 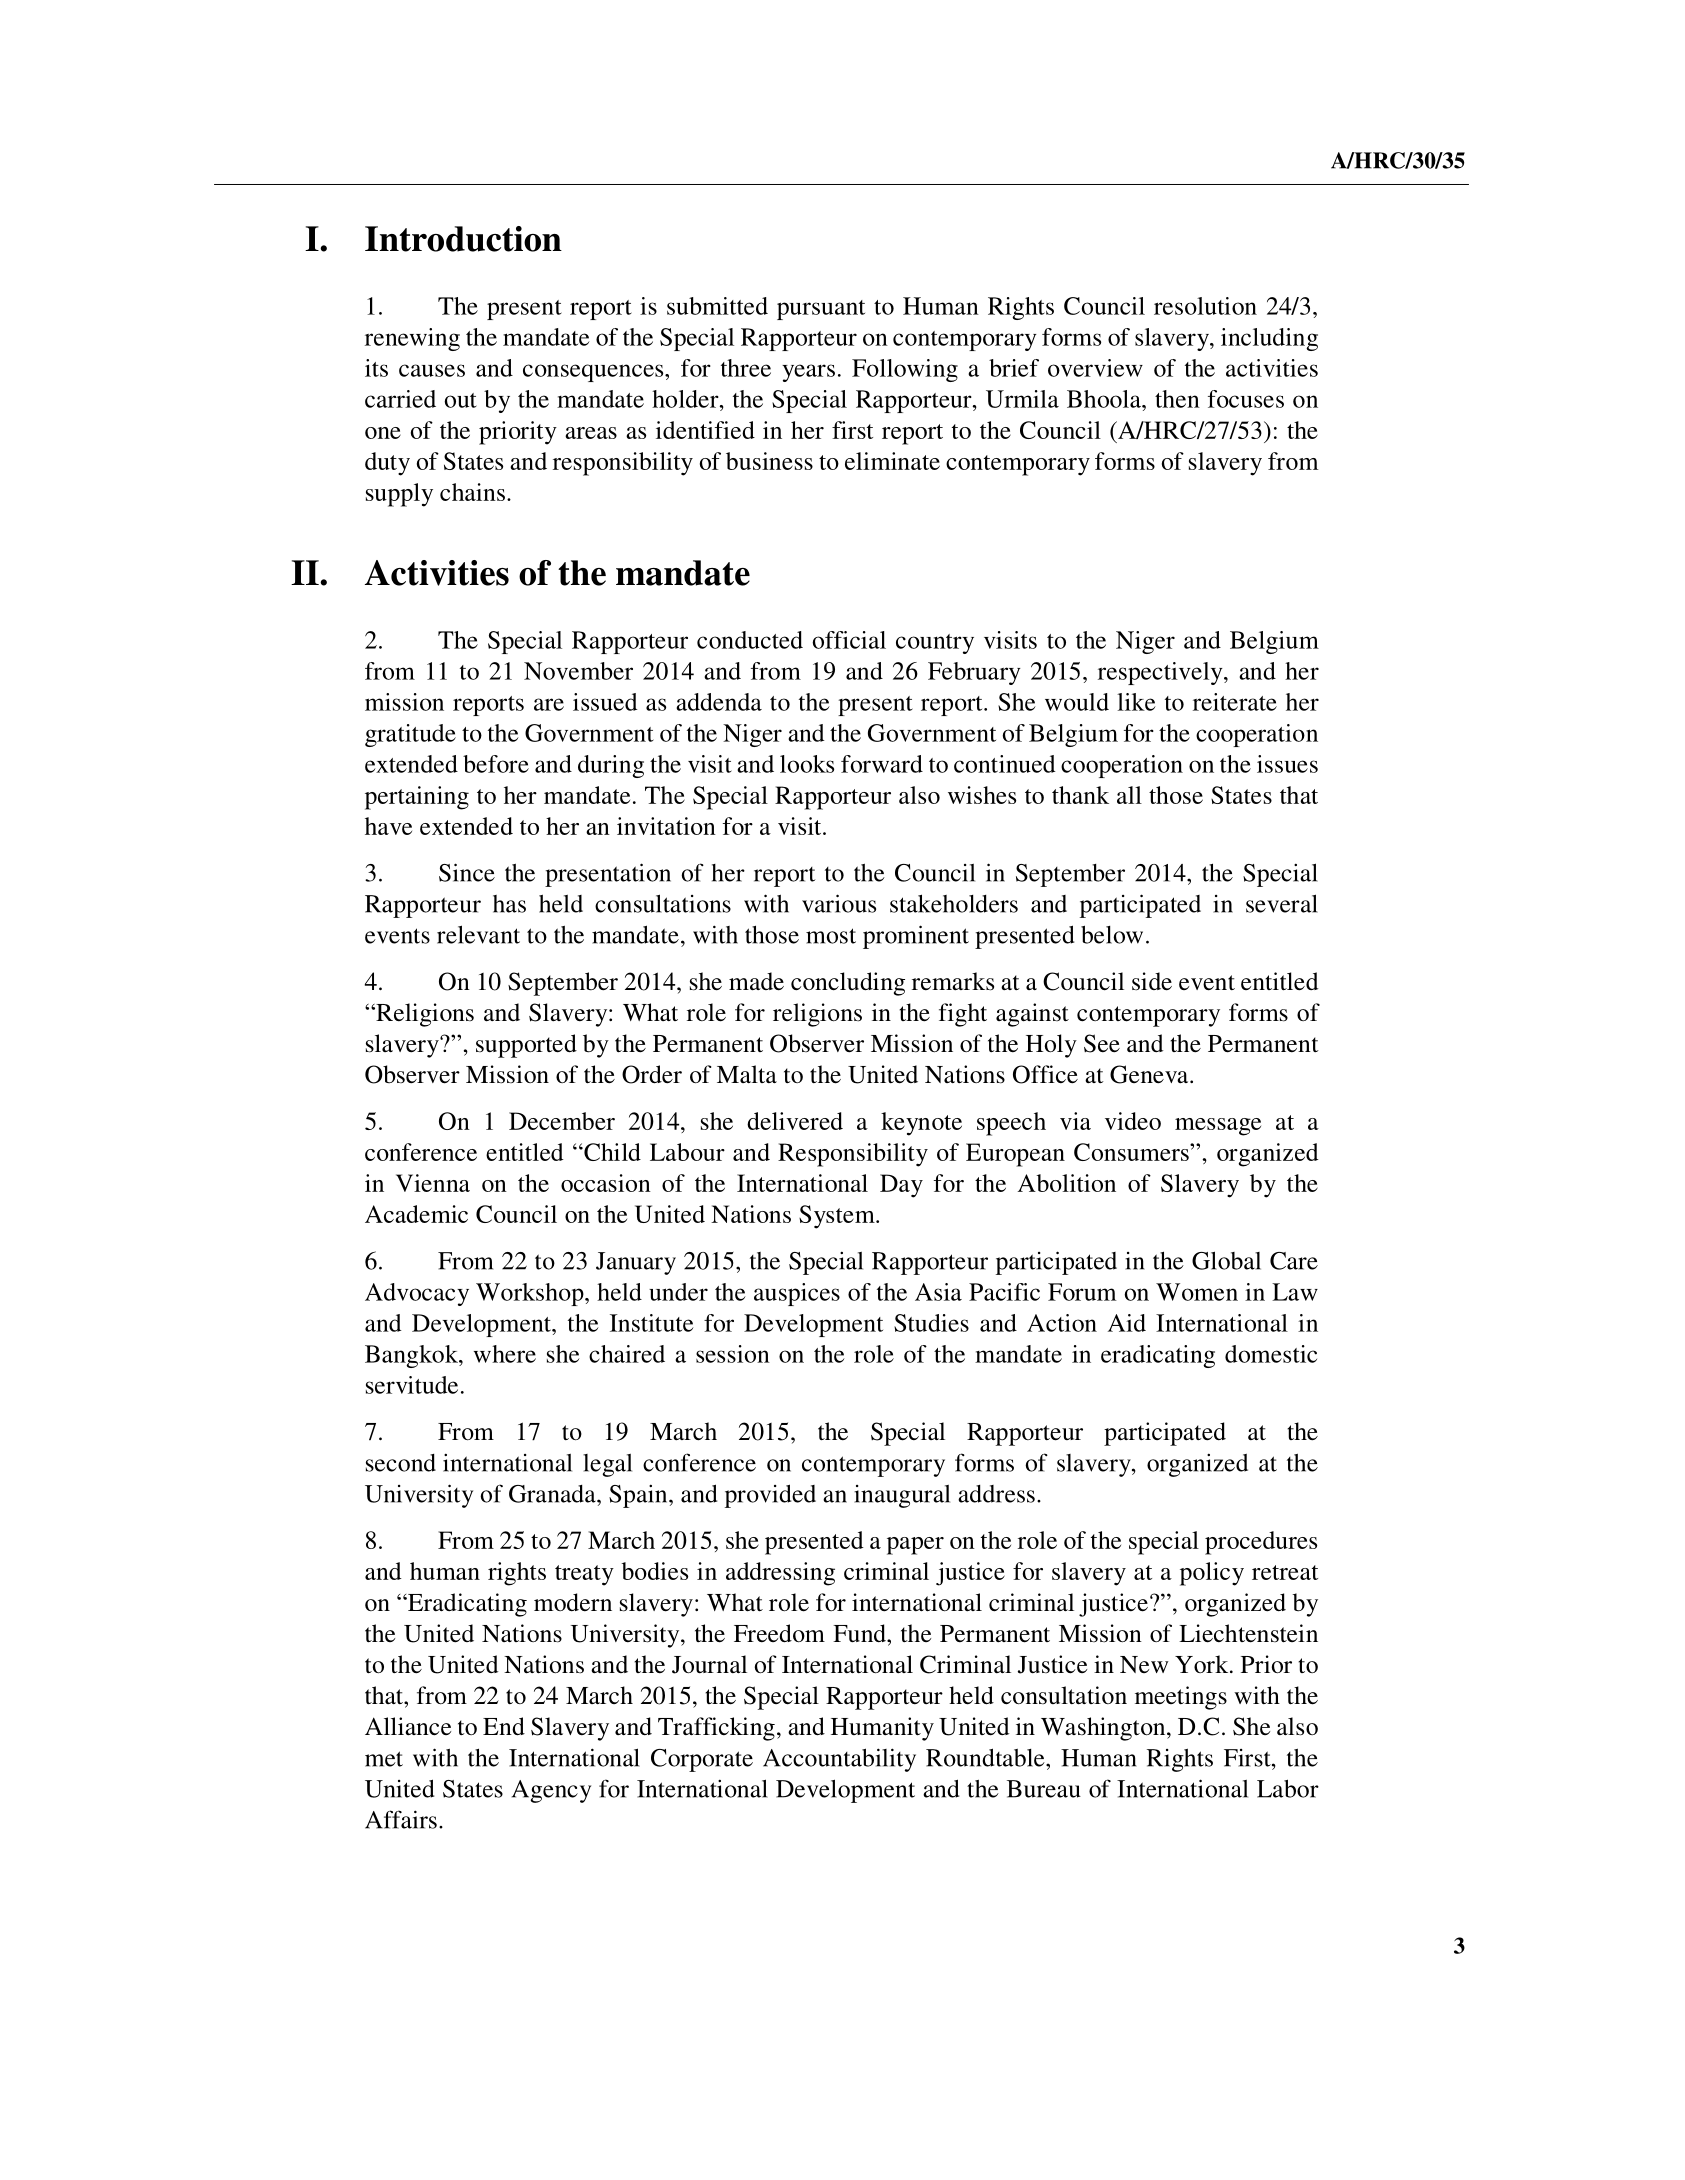 I want to click on Geneva, so click(x=1150, y=1074).
